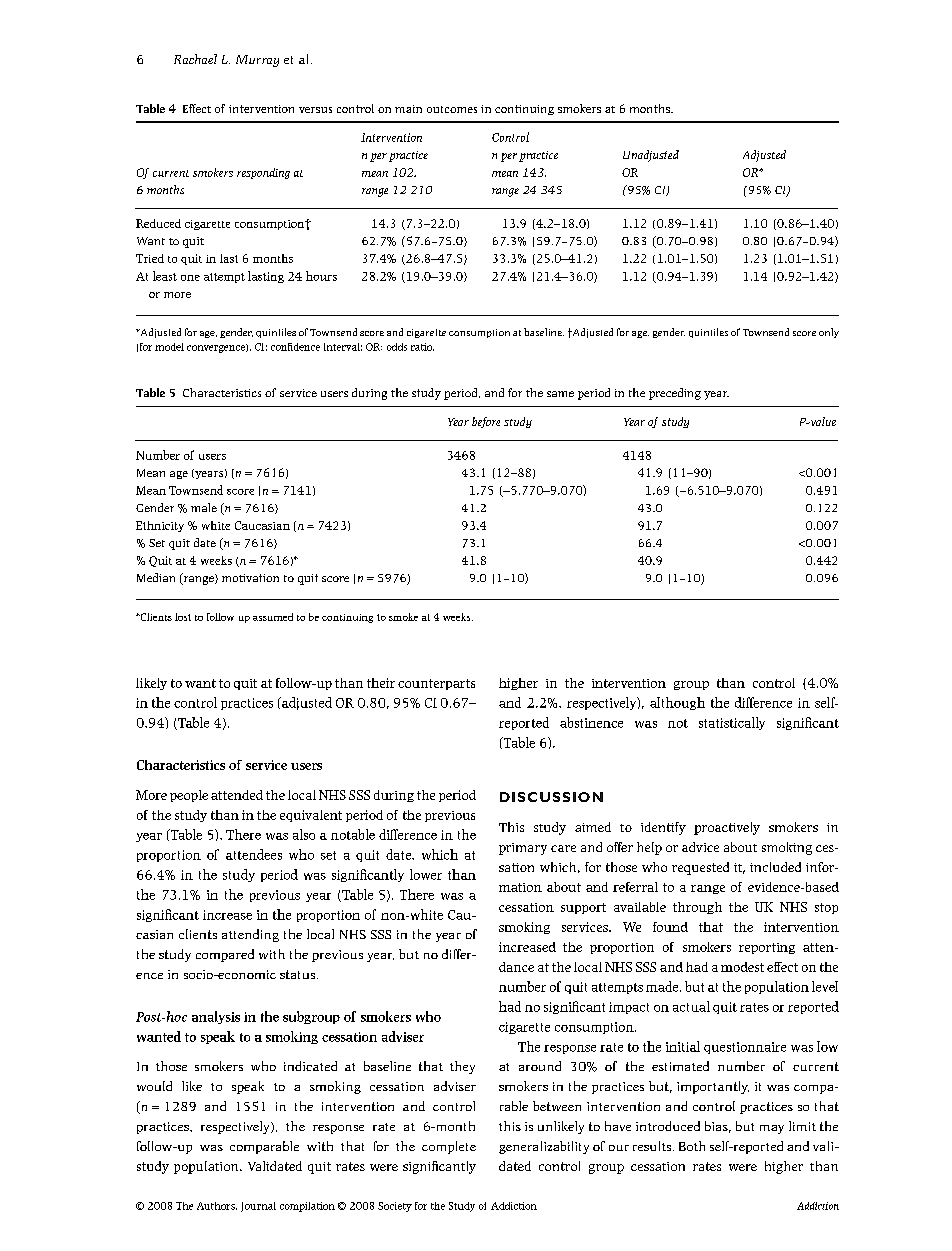 The height and width of the screenshot is (1251, 952). Describe the element at coordinates (449, 1147) in the screenshot. I see `complete` at that location.
